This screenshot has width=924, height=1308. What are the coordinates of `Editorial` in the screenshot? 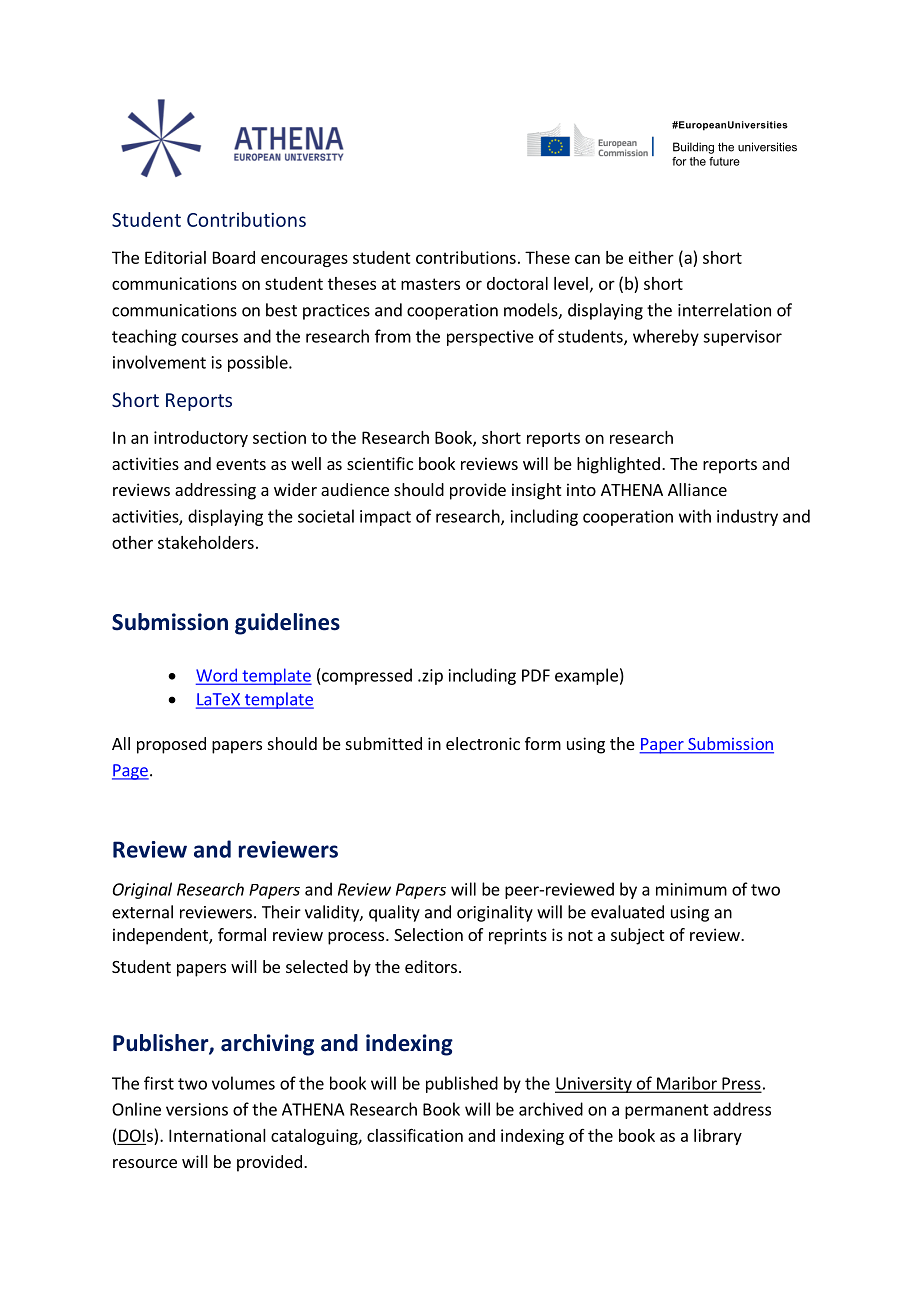 It's located at (175, 257).
